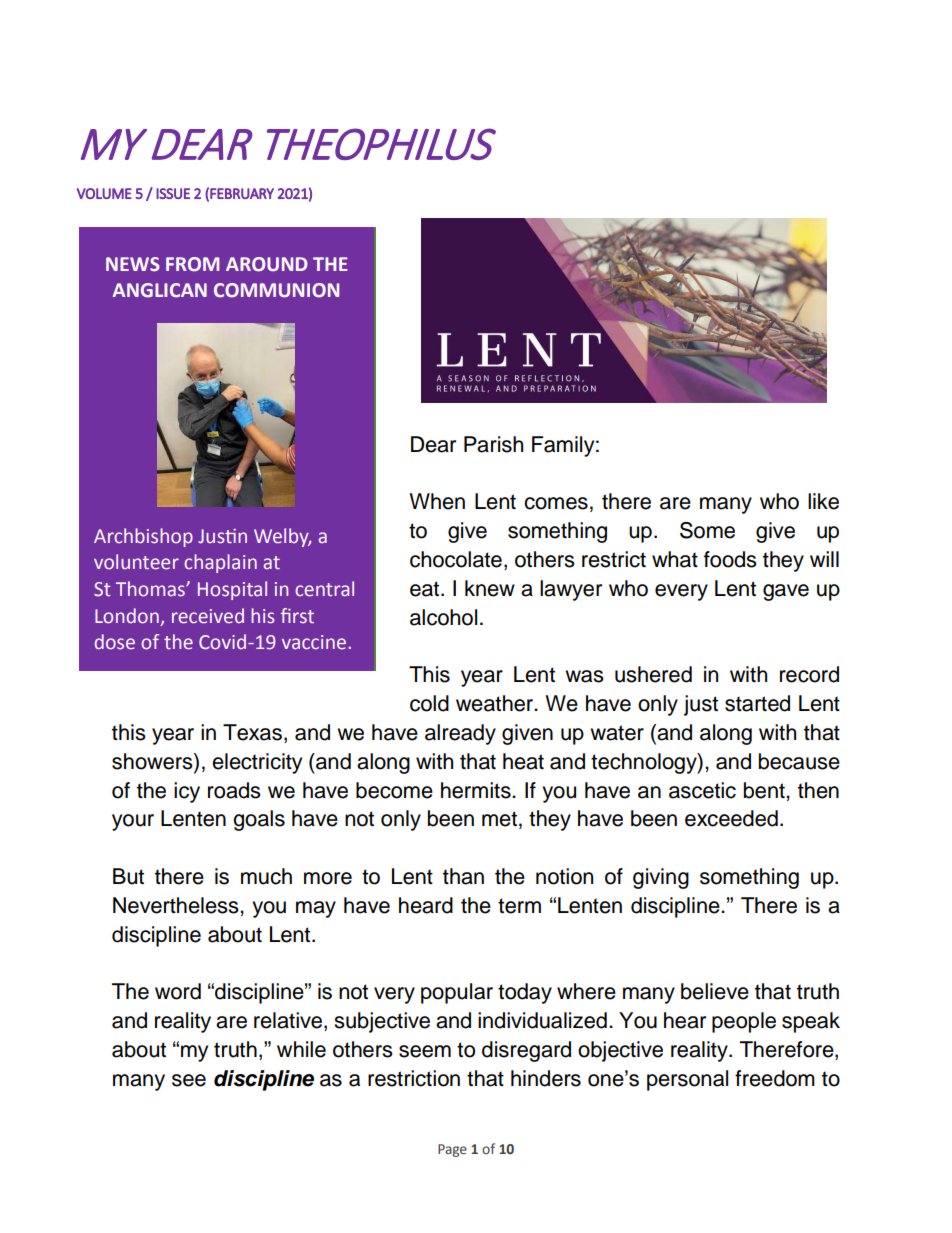 The width and height of the page is (952, 1233). Describe the element at coordinates (173, 193) in the page. I see `ISSUE` at that location.
